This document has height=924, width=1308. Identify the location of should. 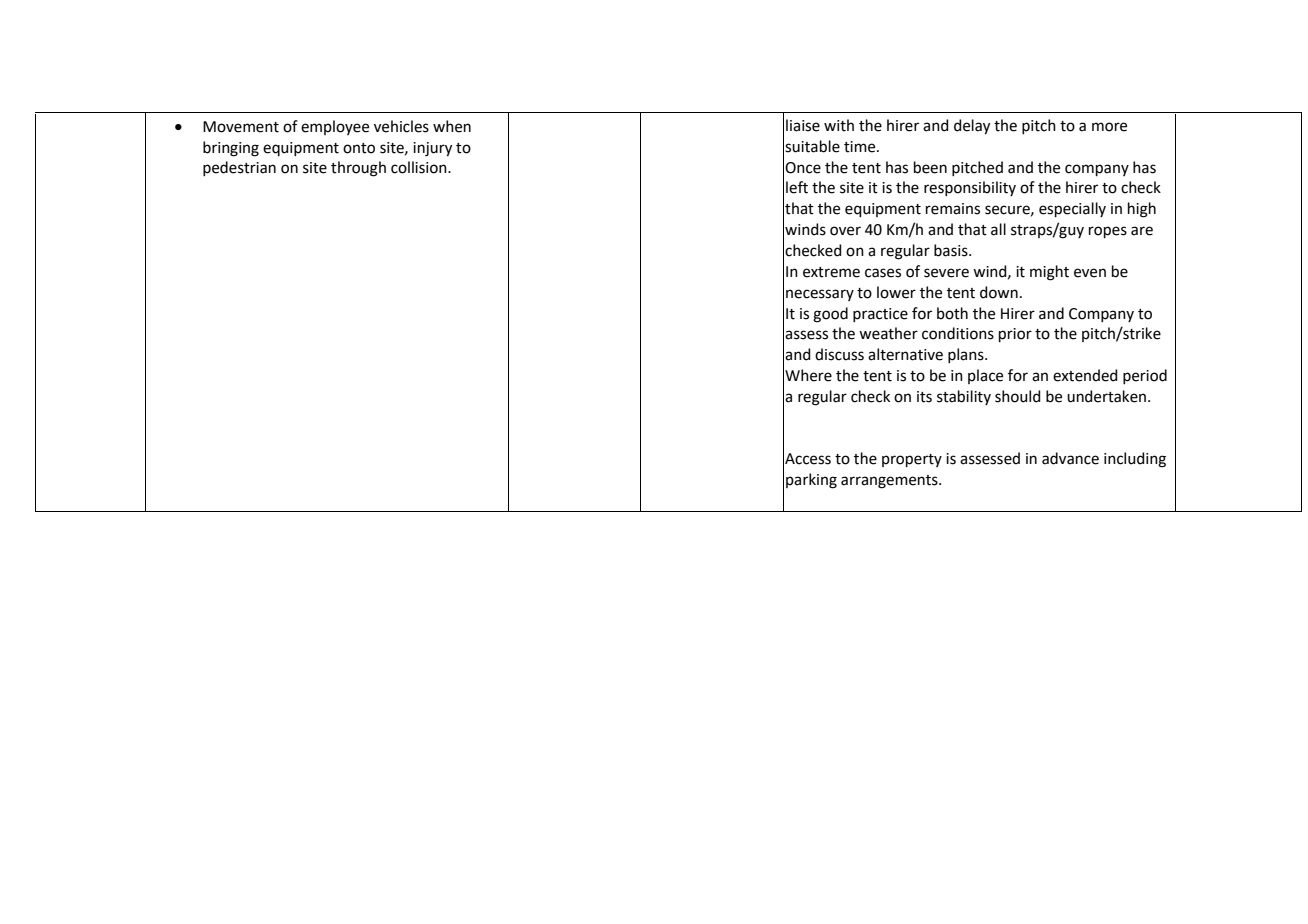
(1018, 396).
